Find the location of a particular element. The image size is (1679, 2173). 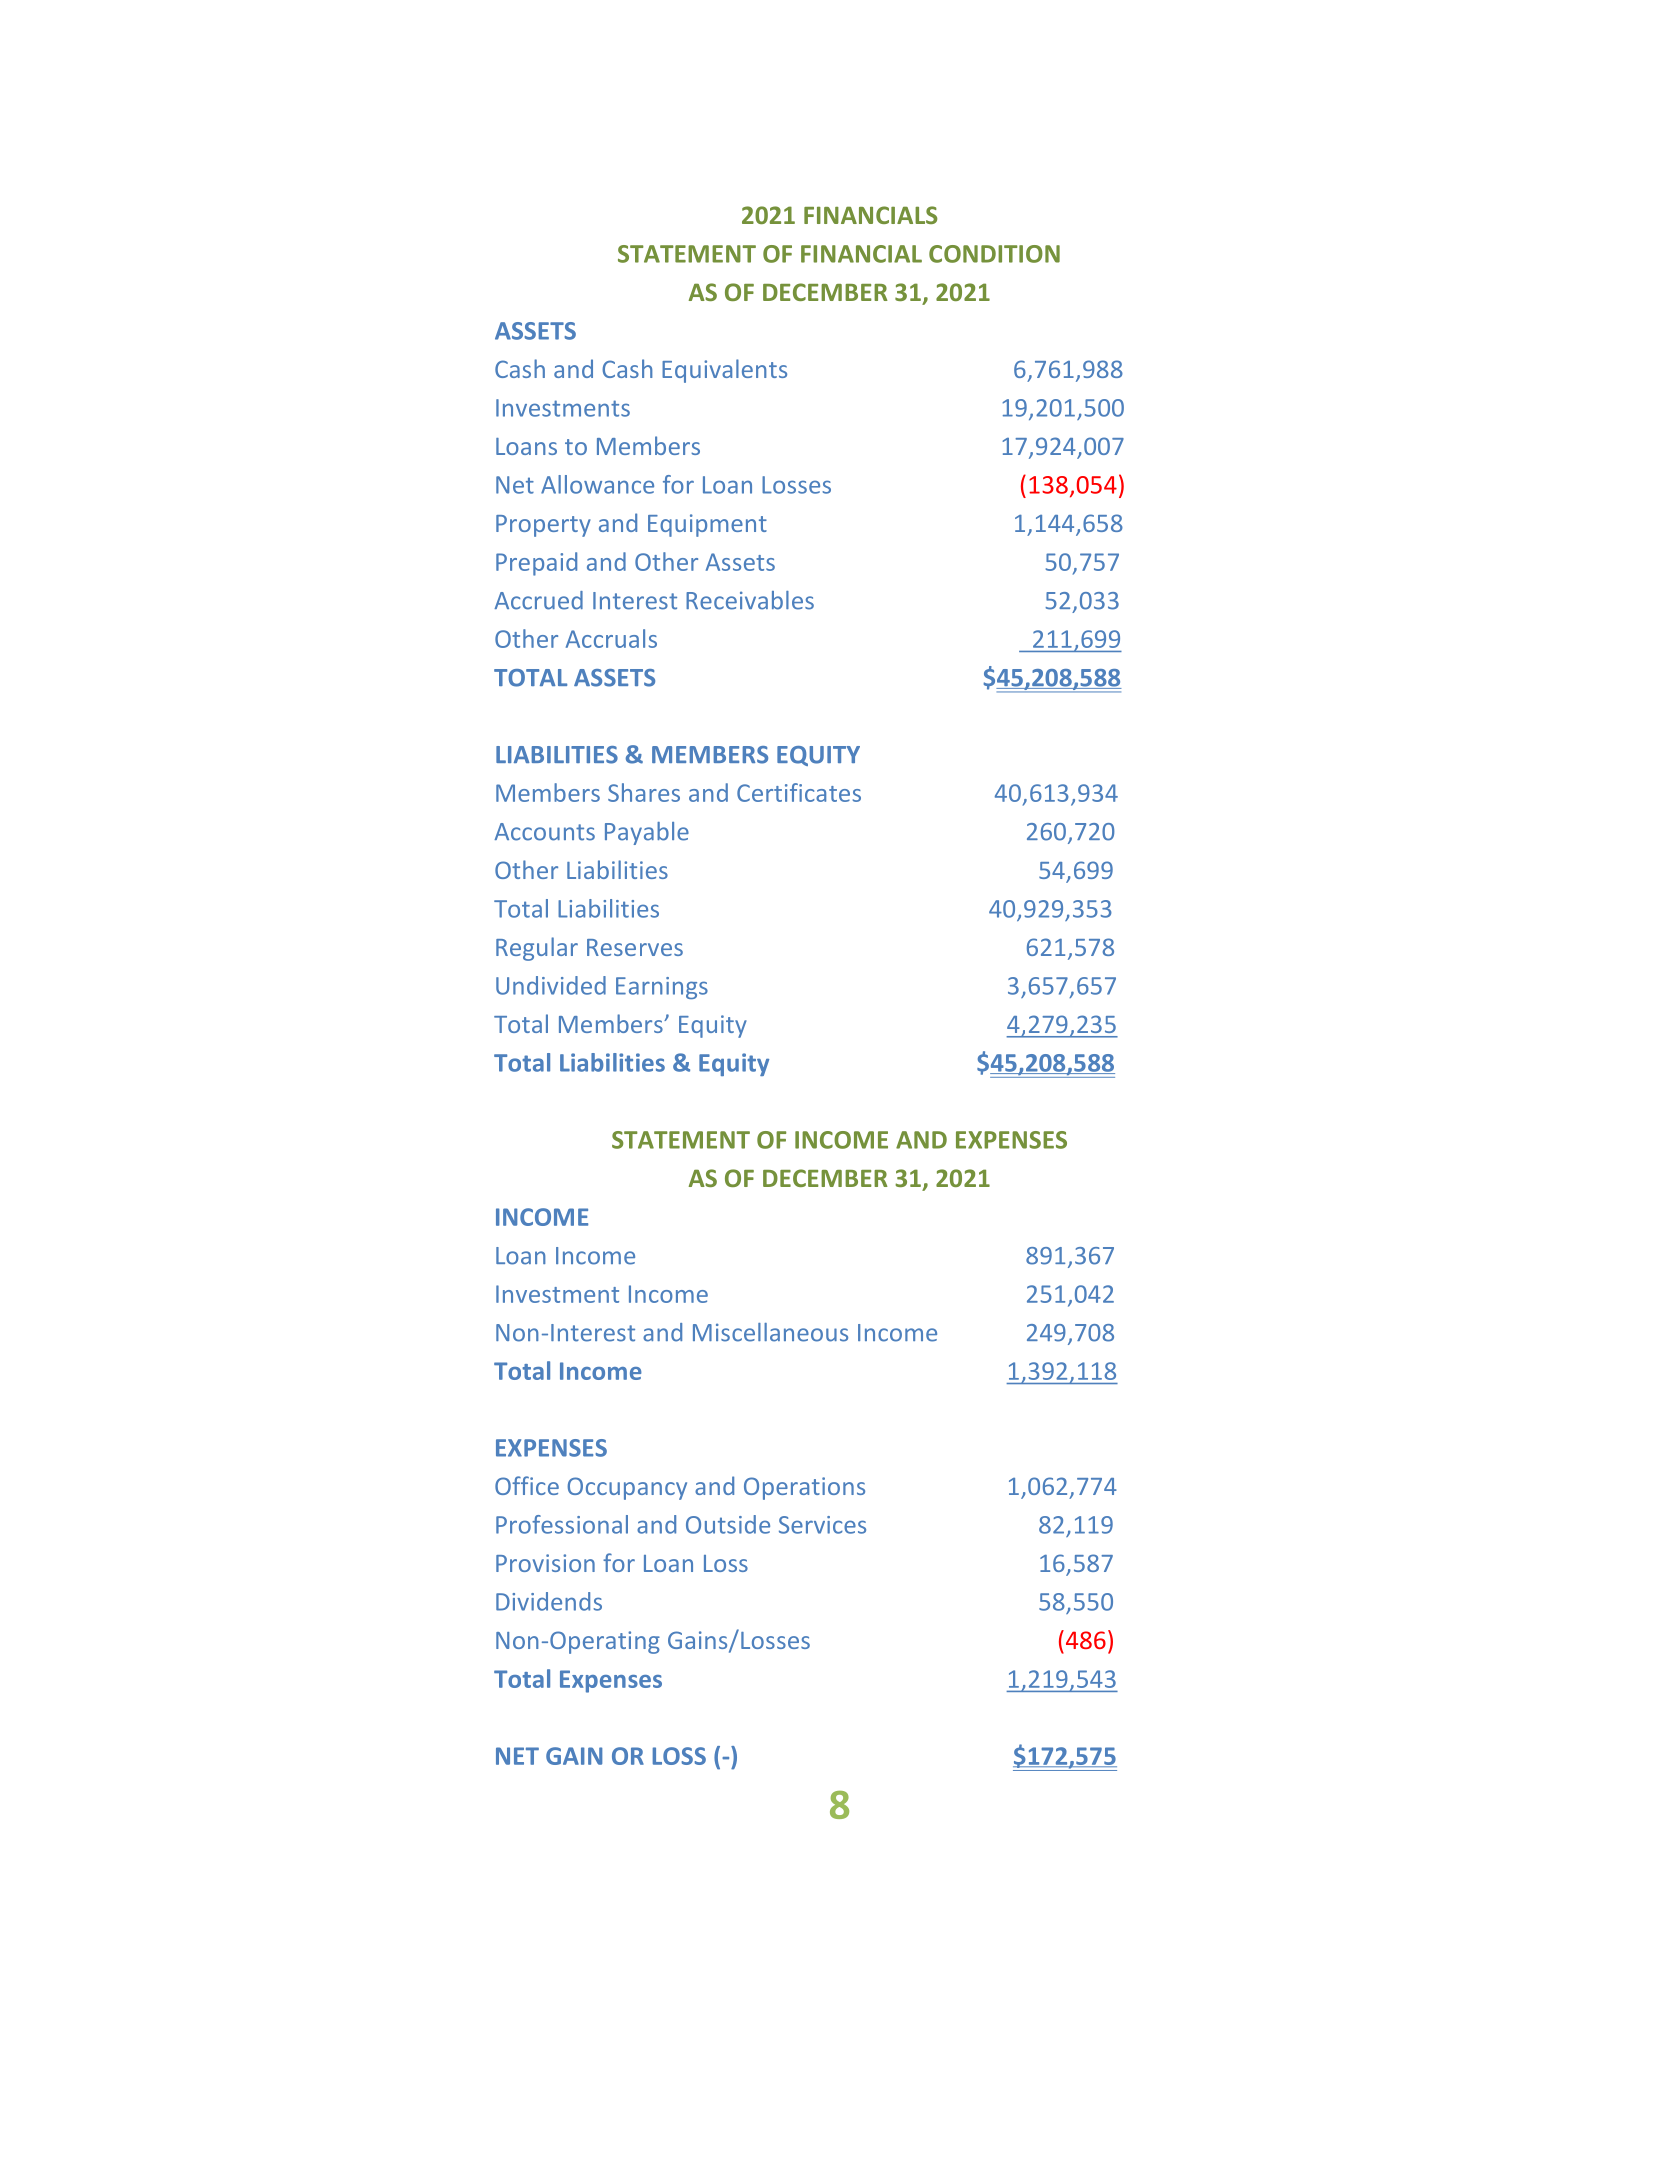

Services is located at coordinates (822, 1525).
